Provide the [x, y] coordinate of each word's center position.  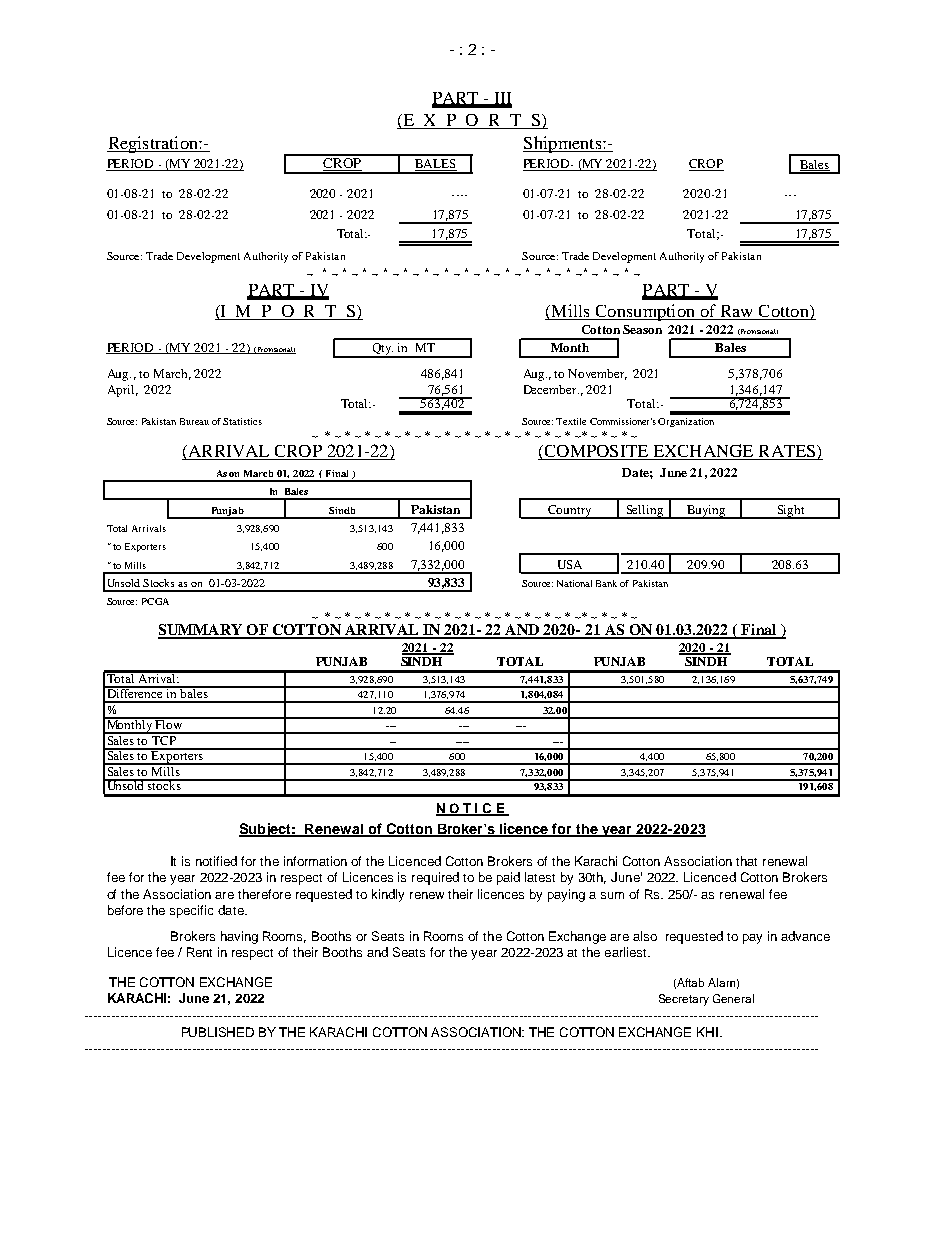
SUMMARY [201, 631]
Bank [606, 583]
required [435, 878]
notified [216, 861]
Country [570, 512]
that [746, 861]
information [315, 861]
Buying [706, 512]
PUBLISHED [218, 1032]
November [597, 374]
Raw [736, 311]
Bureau [194, 421]
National [574, 583]
